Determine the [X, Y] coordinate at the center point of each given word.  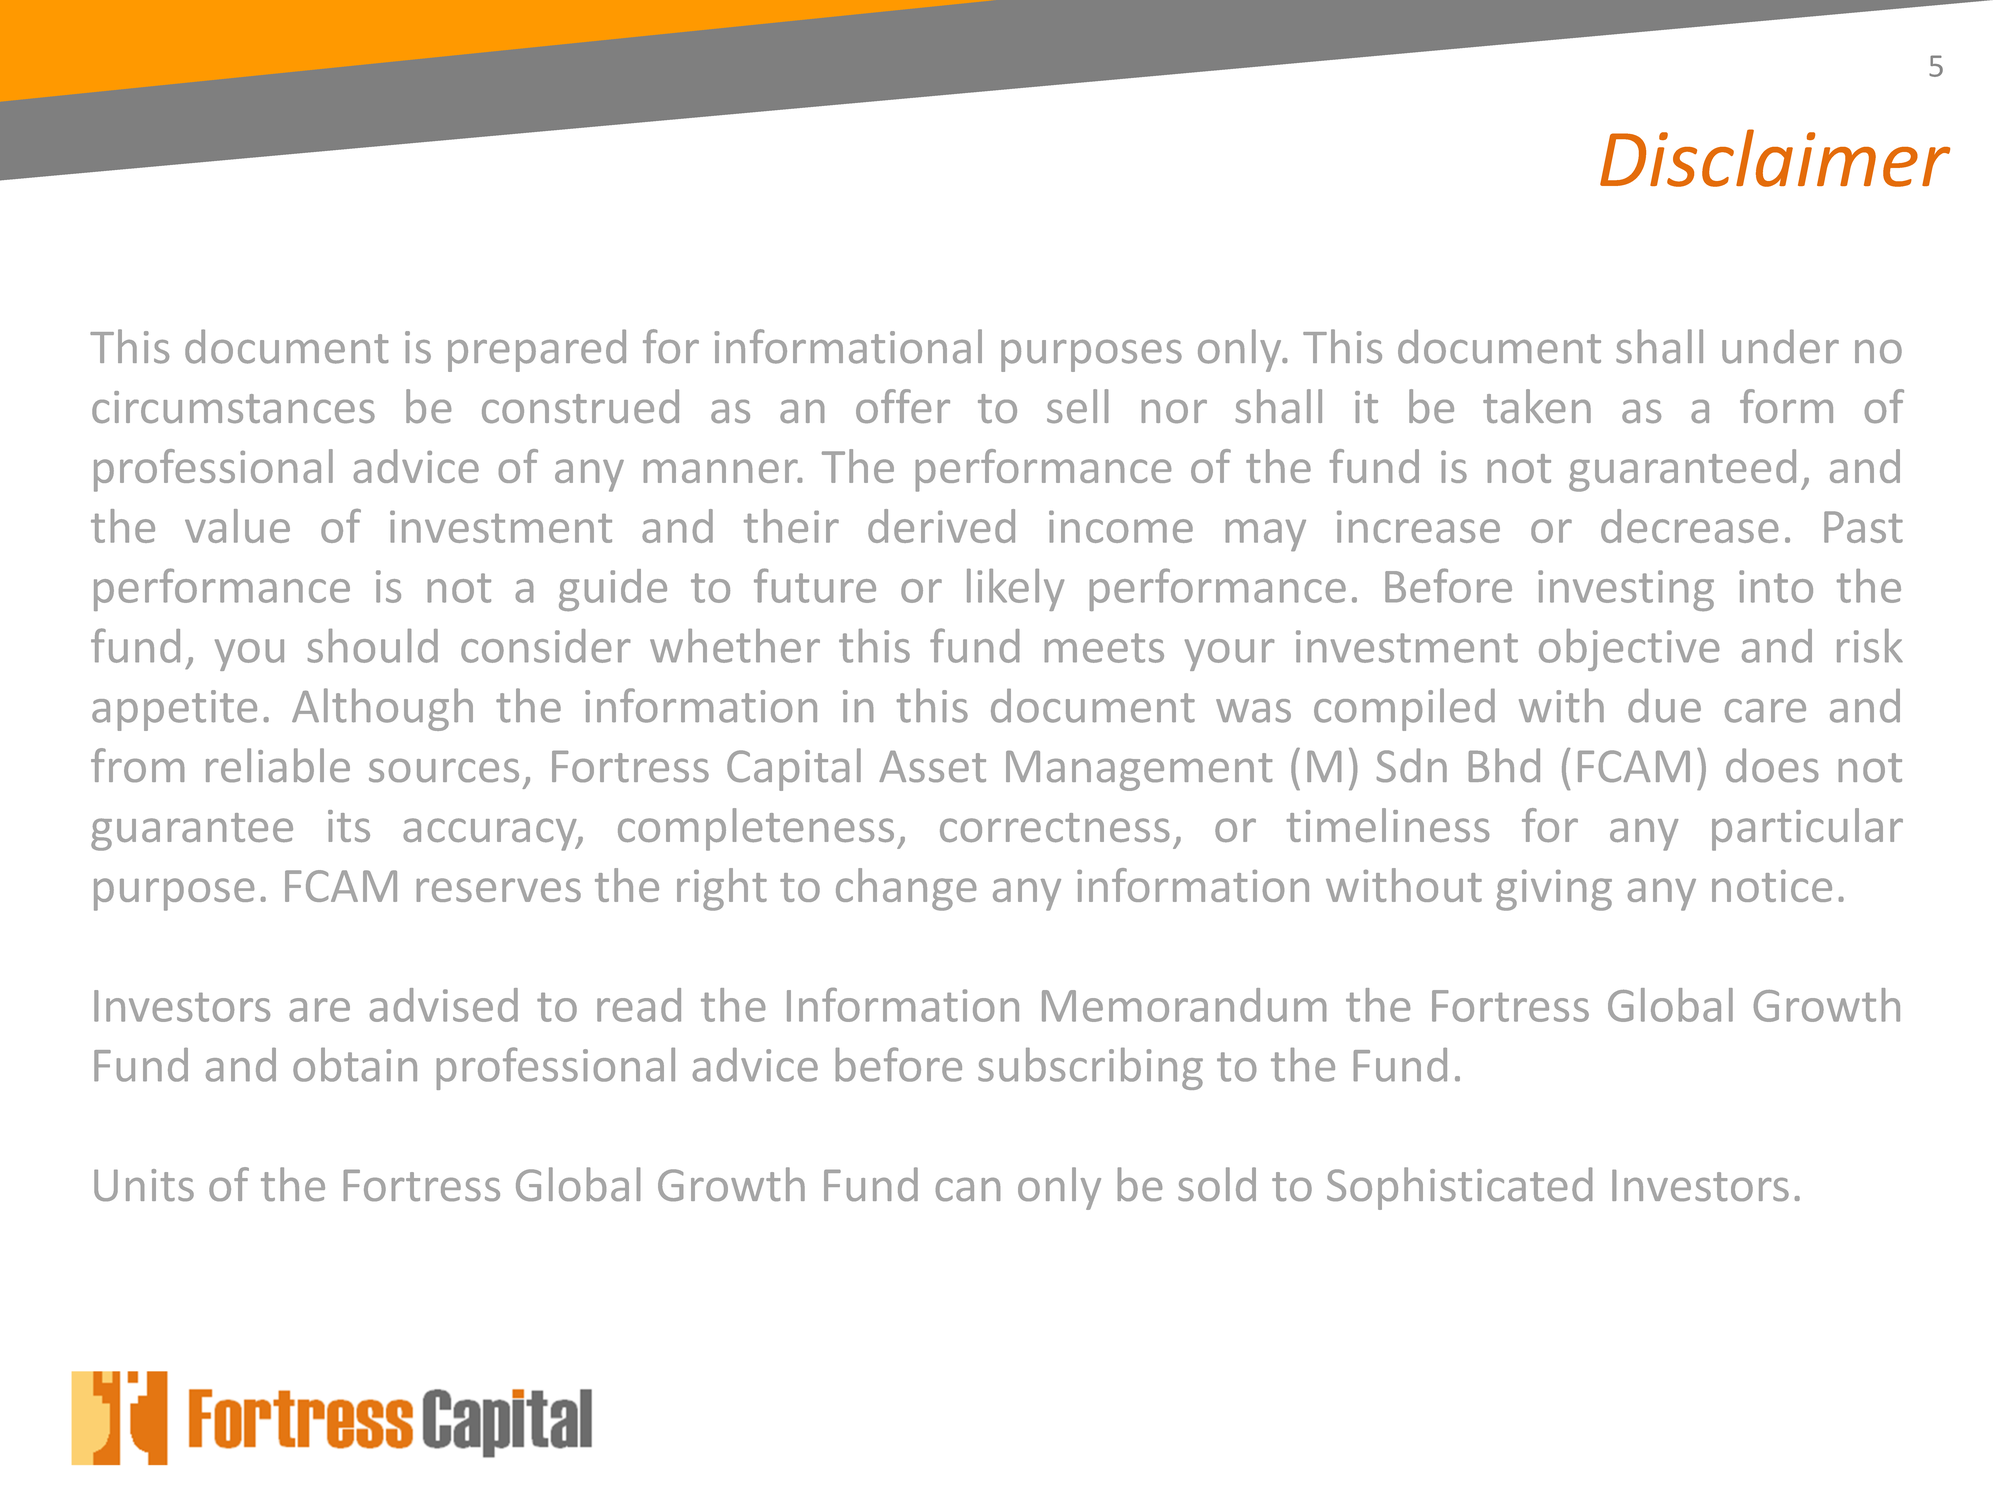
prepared [537, 350]
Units [144, 1185]
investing [1626, 590]
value [237, 526]
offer [903, 406]
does [1772, 765]
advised [444, 1005]
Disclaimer [1775, 158]
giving [1554, 890]
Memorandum [1184, 1005]
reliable [278, 765]
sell [1077, 406]
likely [1015, 590]
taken [1537, 406]
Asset [932, 766]
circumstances [233, 407]
